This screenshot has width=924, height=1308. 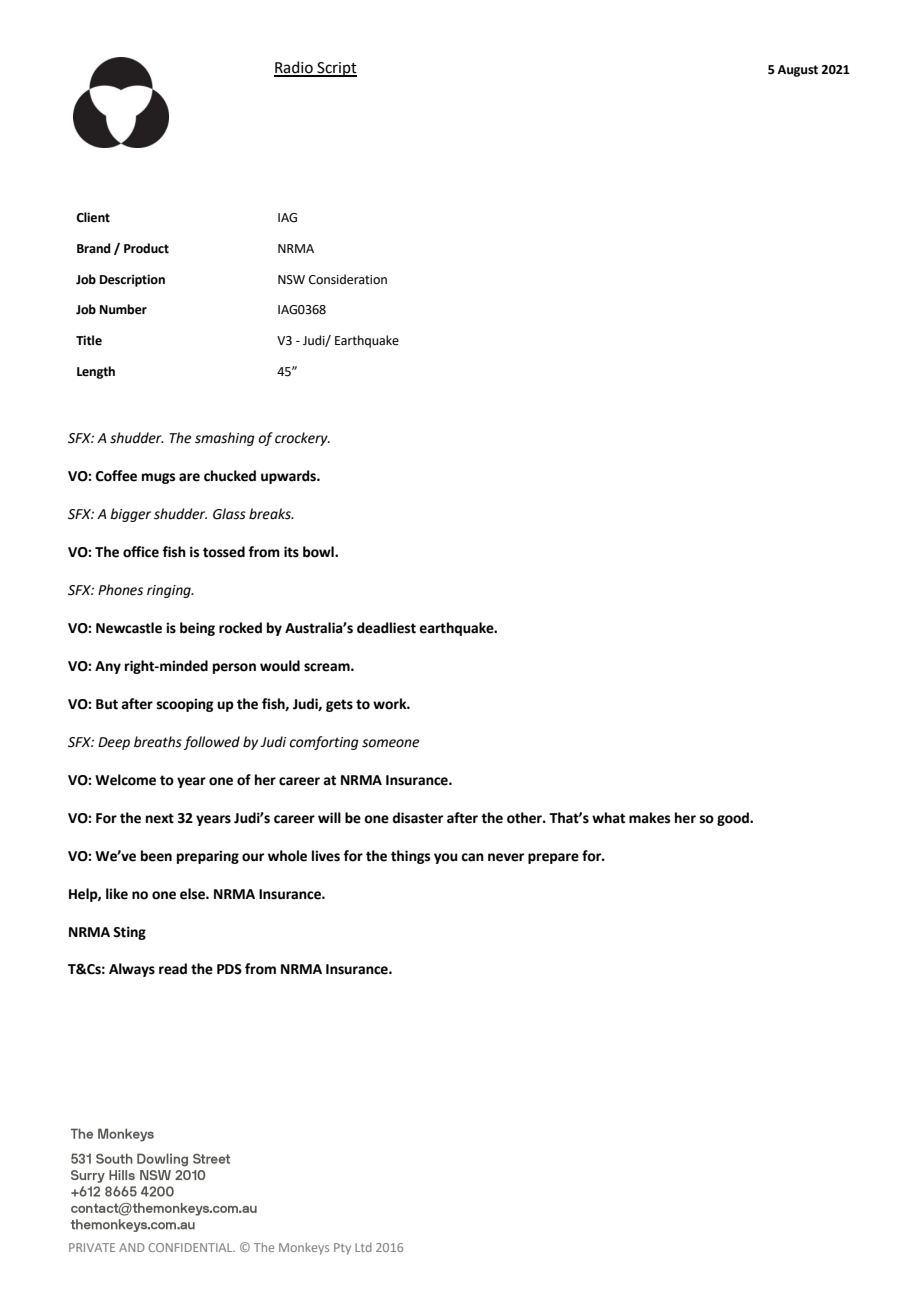 I want to click on being, so click(x=197, y=629).
